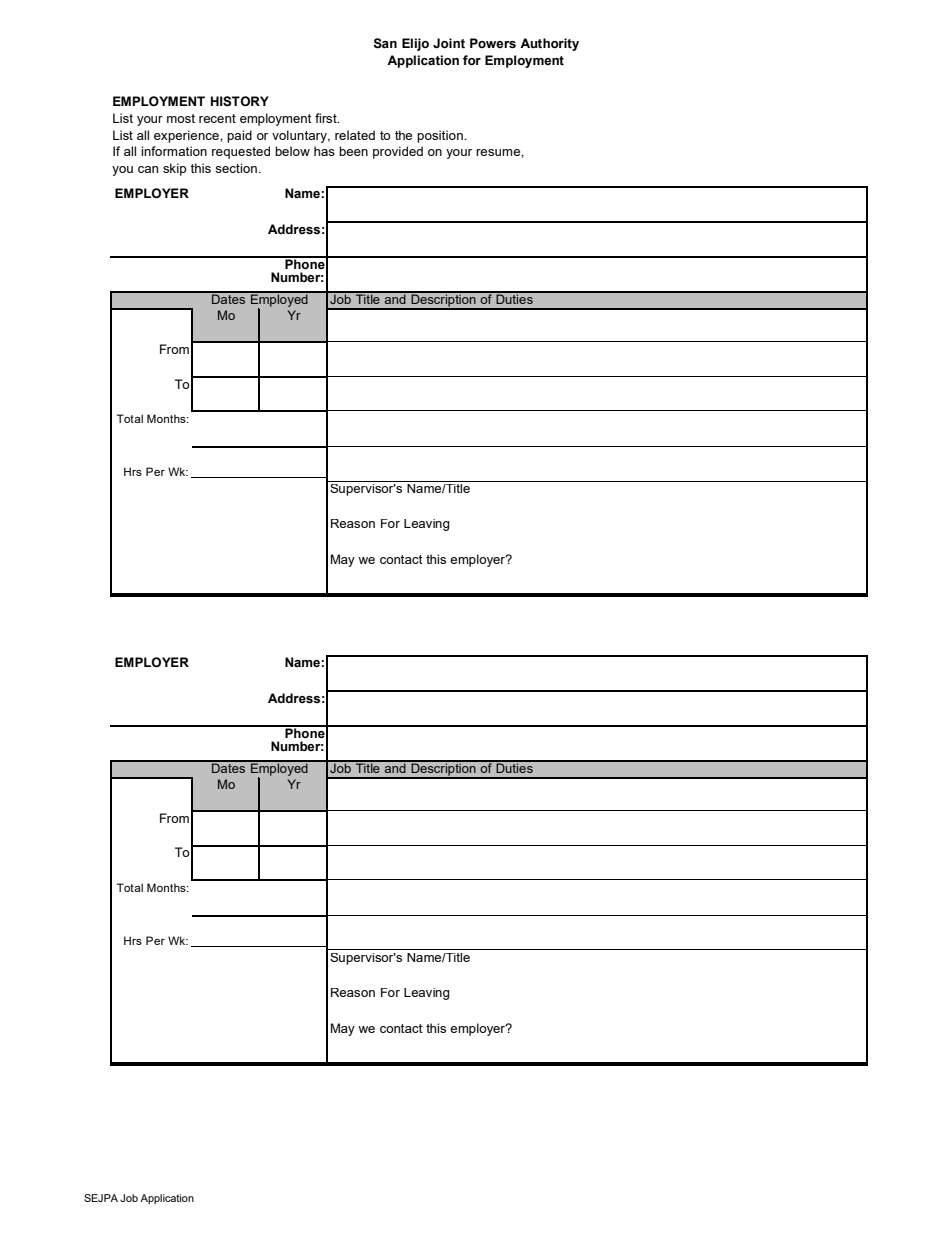 Image resolution: width=952 pixels, height=1233 pixels. What do you see at coordinates (175, 169) in the screenshot?
I see `skip` at bounding box center [175, 169].
